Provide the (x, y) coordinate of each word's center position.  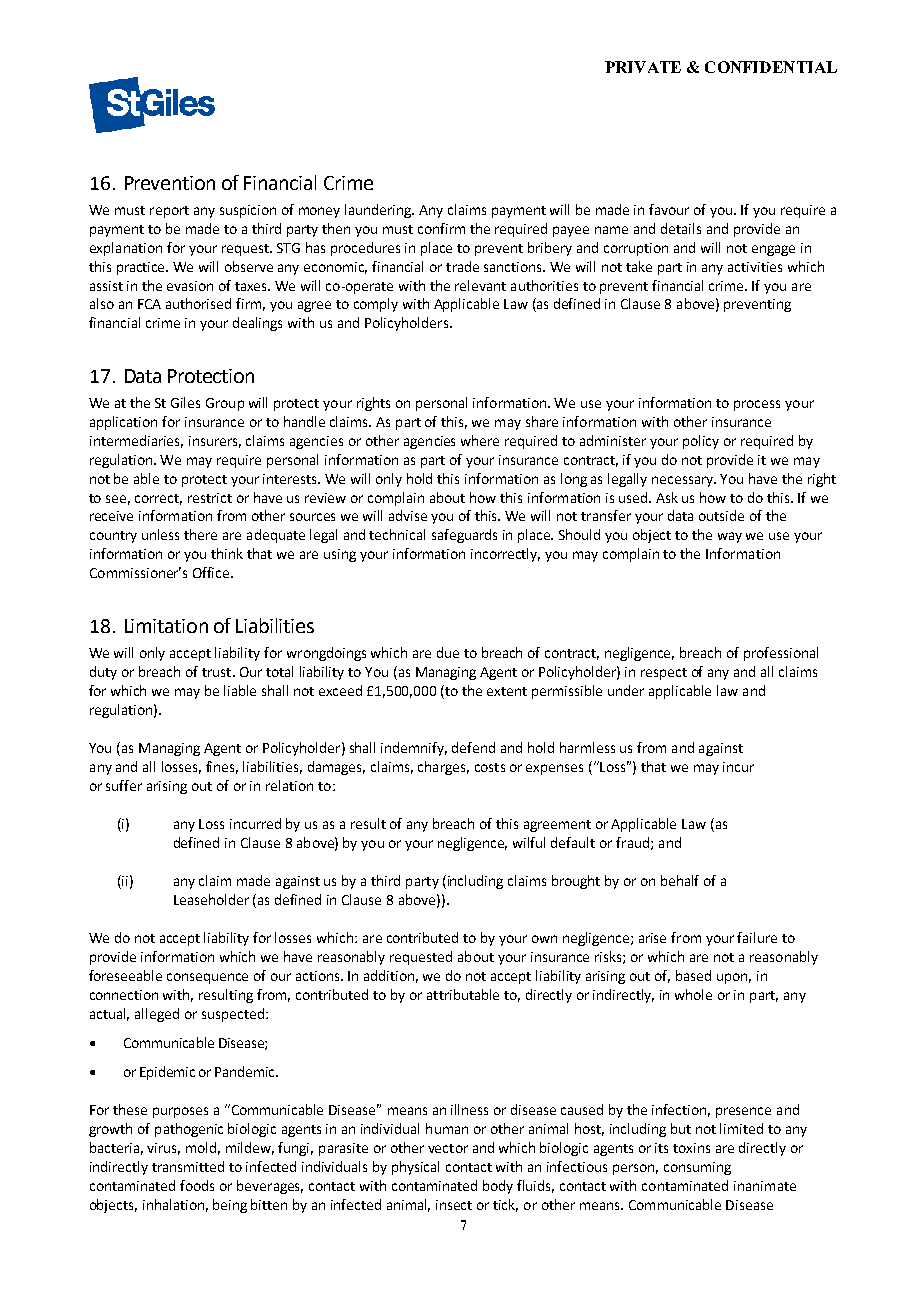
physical (415, 1168)
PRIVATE (643, 67)
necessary (684, 481)
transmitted (188, 1166)
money (319, 212)
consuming (697, 1168)
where (480, 440)
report (169, 212)
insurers (215, 442)
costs (490, 767)
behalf (680, 880)
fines (222, 767)
